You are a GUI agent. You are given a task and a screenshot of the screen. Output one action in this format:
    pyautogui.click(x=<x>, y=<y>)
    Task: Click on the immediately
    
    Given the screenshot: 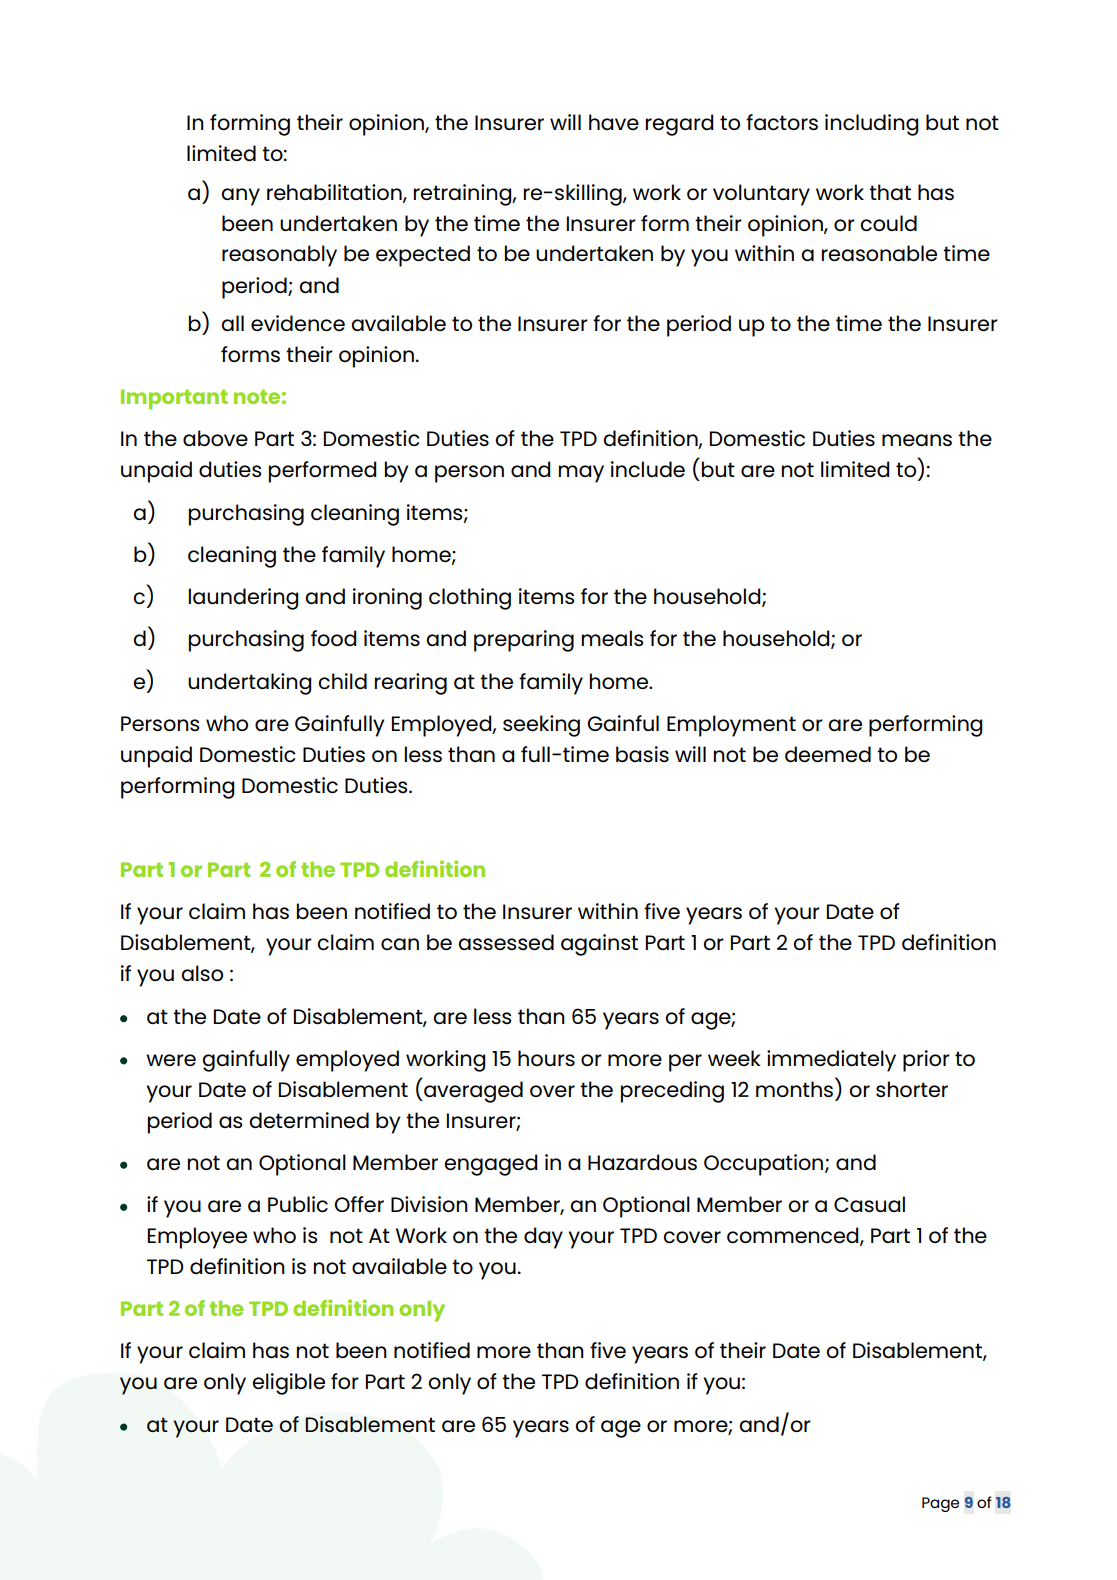 What is the action you would take?
    pyautogui.click(x=831, y=1061)
